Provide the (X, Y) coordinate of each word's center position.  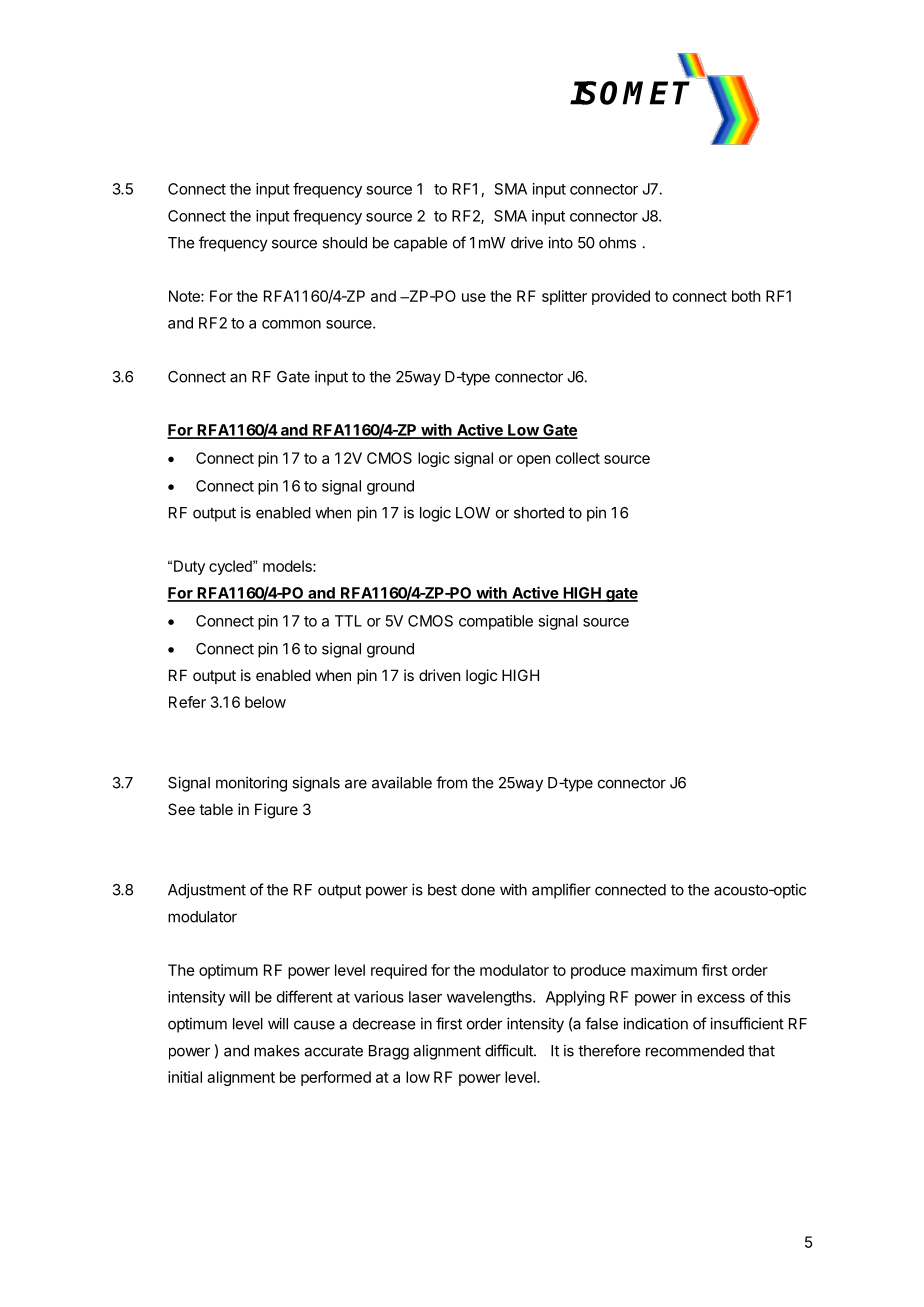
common (291, 324)
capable (420, 244)
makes (277, 1051)
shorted (539, 513)
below (265, 702)
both (746, 296)
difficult (510, 1050)
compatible (496, 622)
